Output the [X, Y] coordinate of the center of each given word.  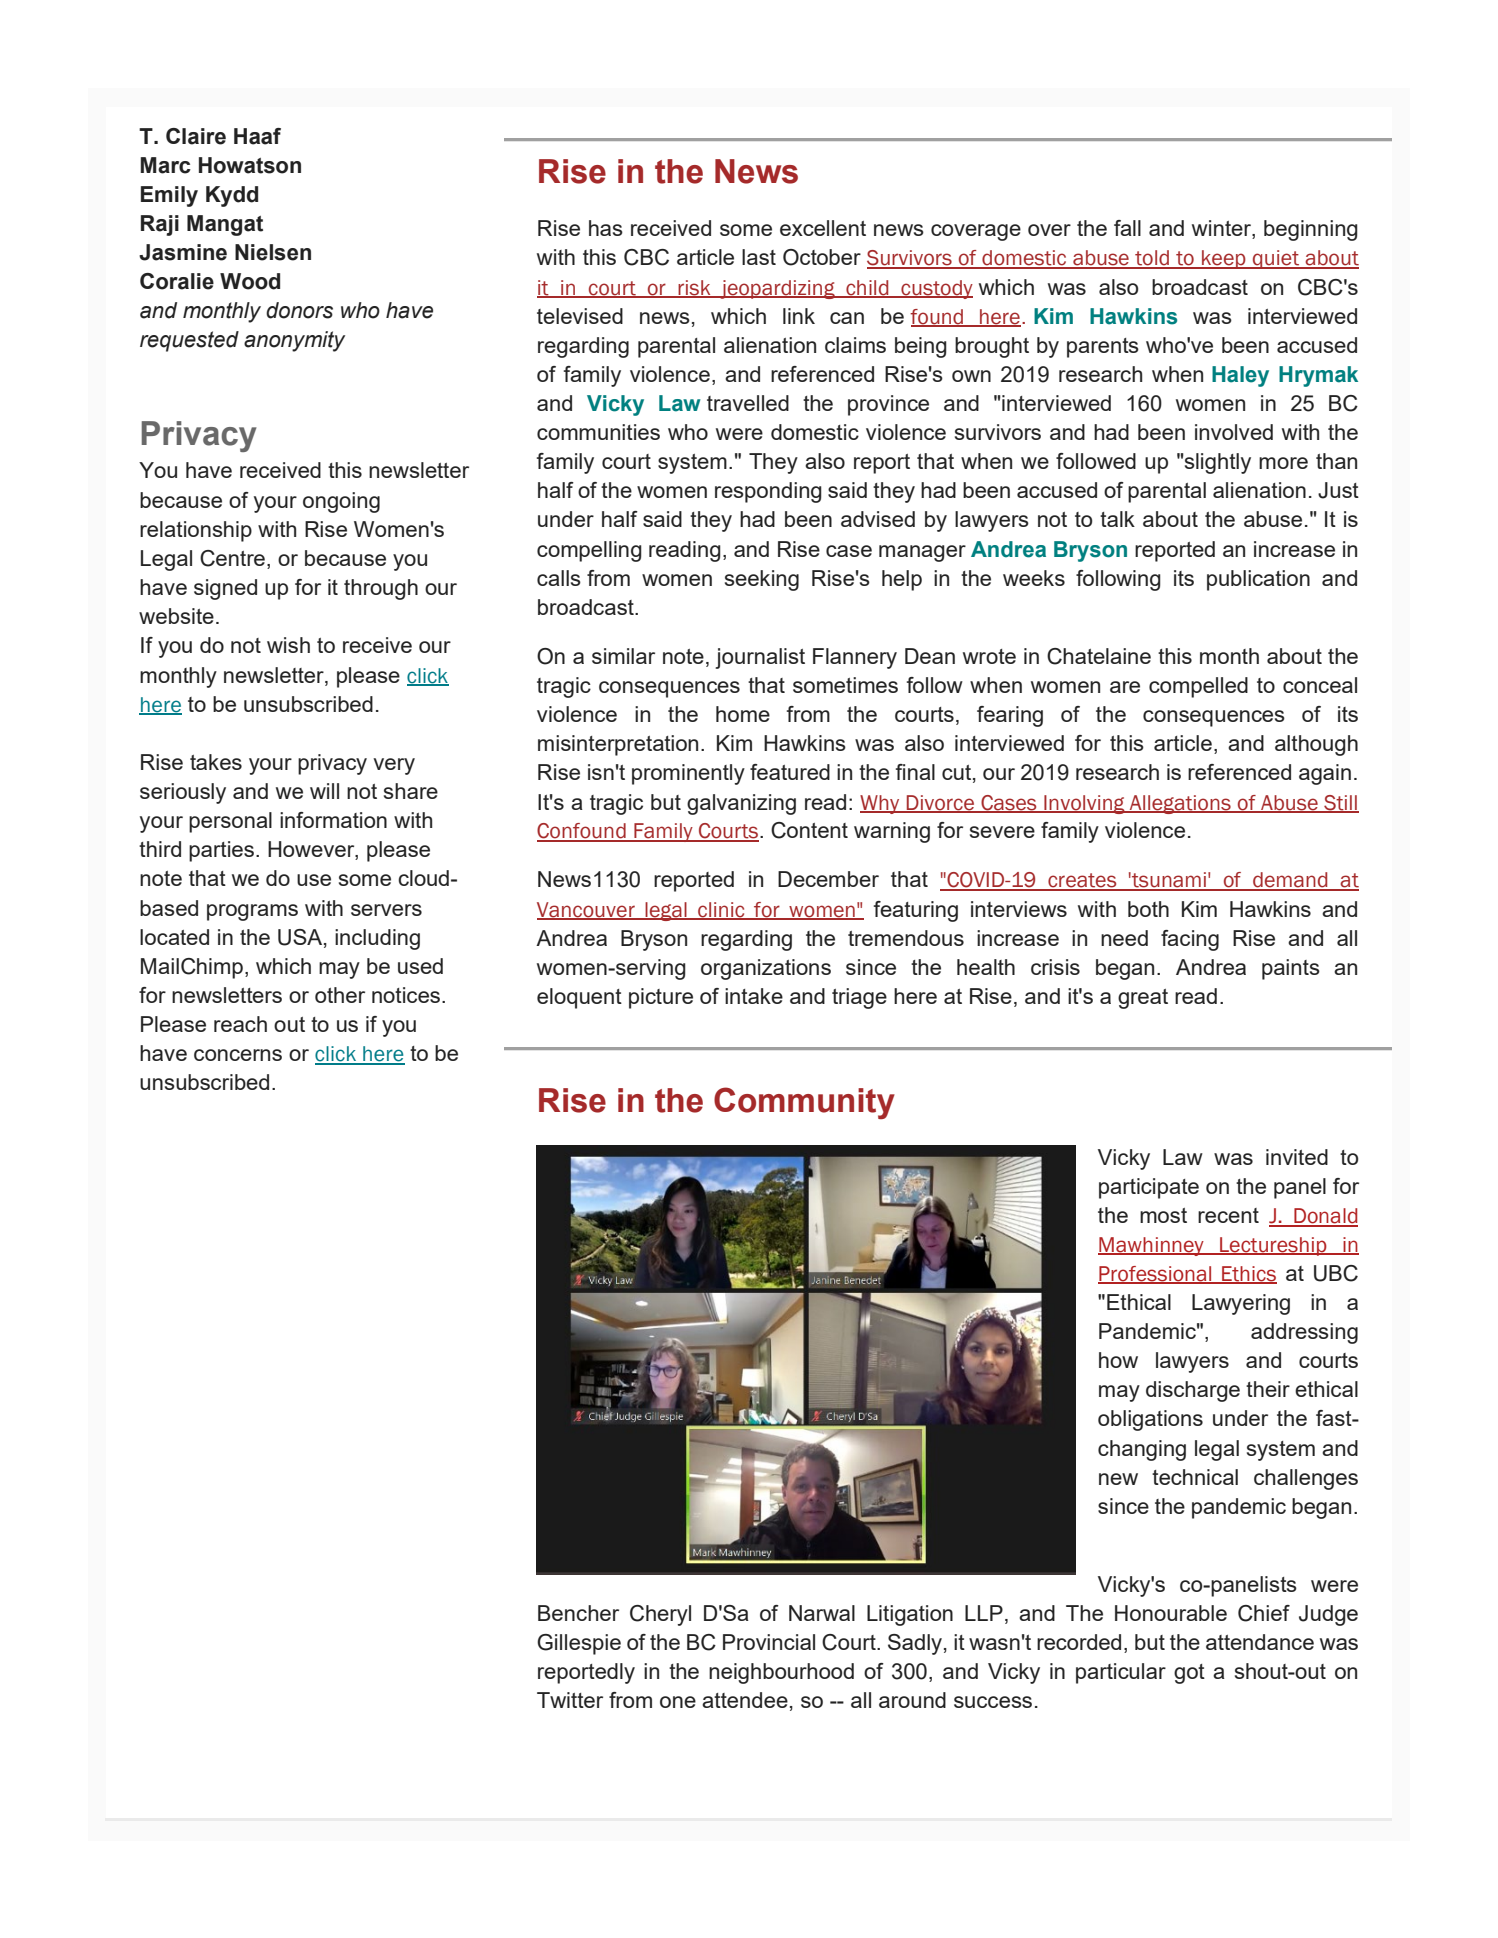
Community [804, 1103]
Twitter [570, 1700]
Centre [232, 558]
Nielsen [273, 252]
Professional [1156, 1275]
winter [1222, 229]
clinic [721, 910]
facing [1190, 940]
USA [301, 938]
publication [1258, 580]
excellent [823, 228]
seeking [762, 580]
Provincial [769, 1642]
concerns [238, 1055]
